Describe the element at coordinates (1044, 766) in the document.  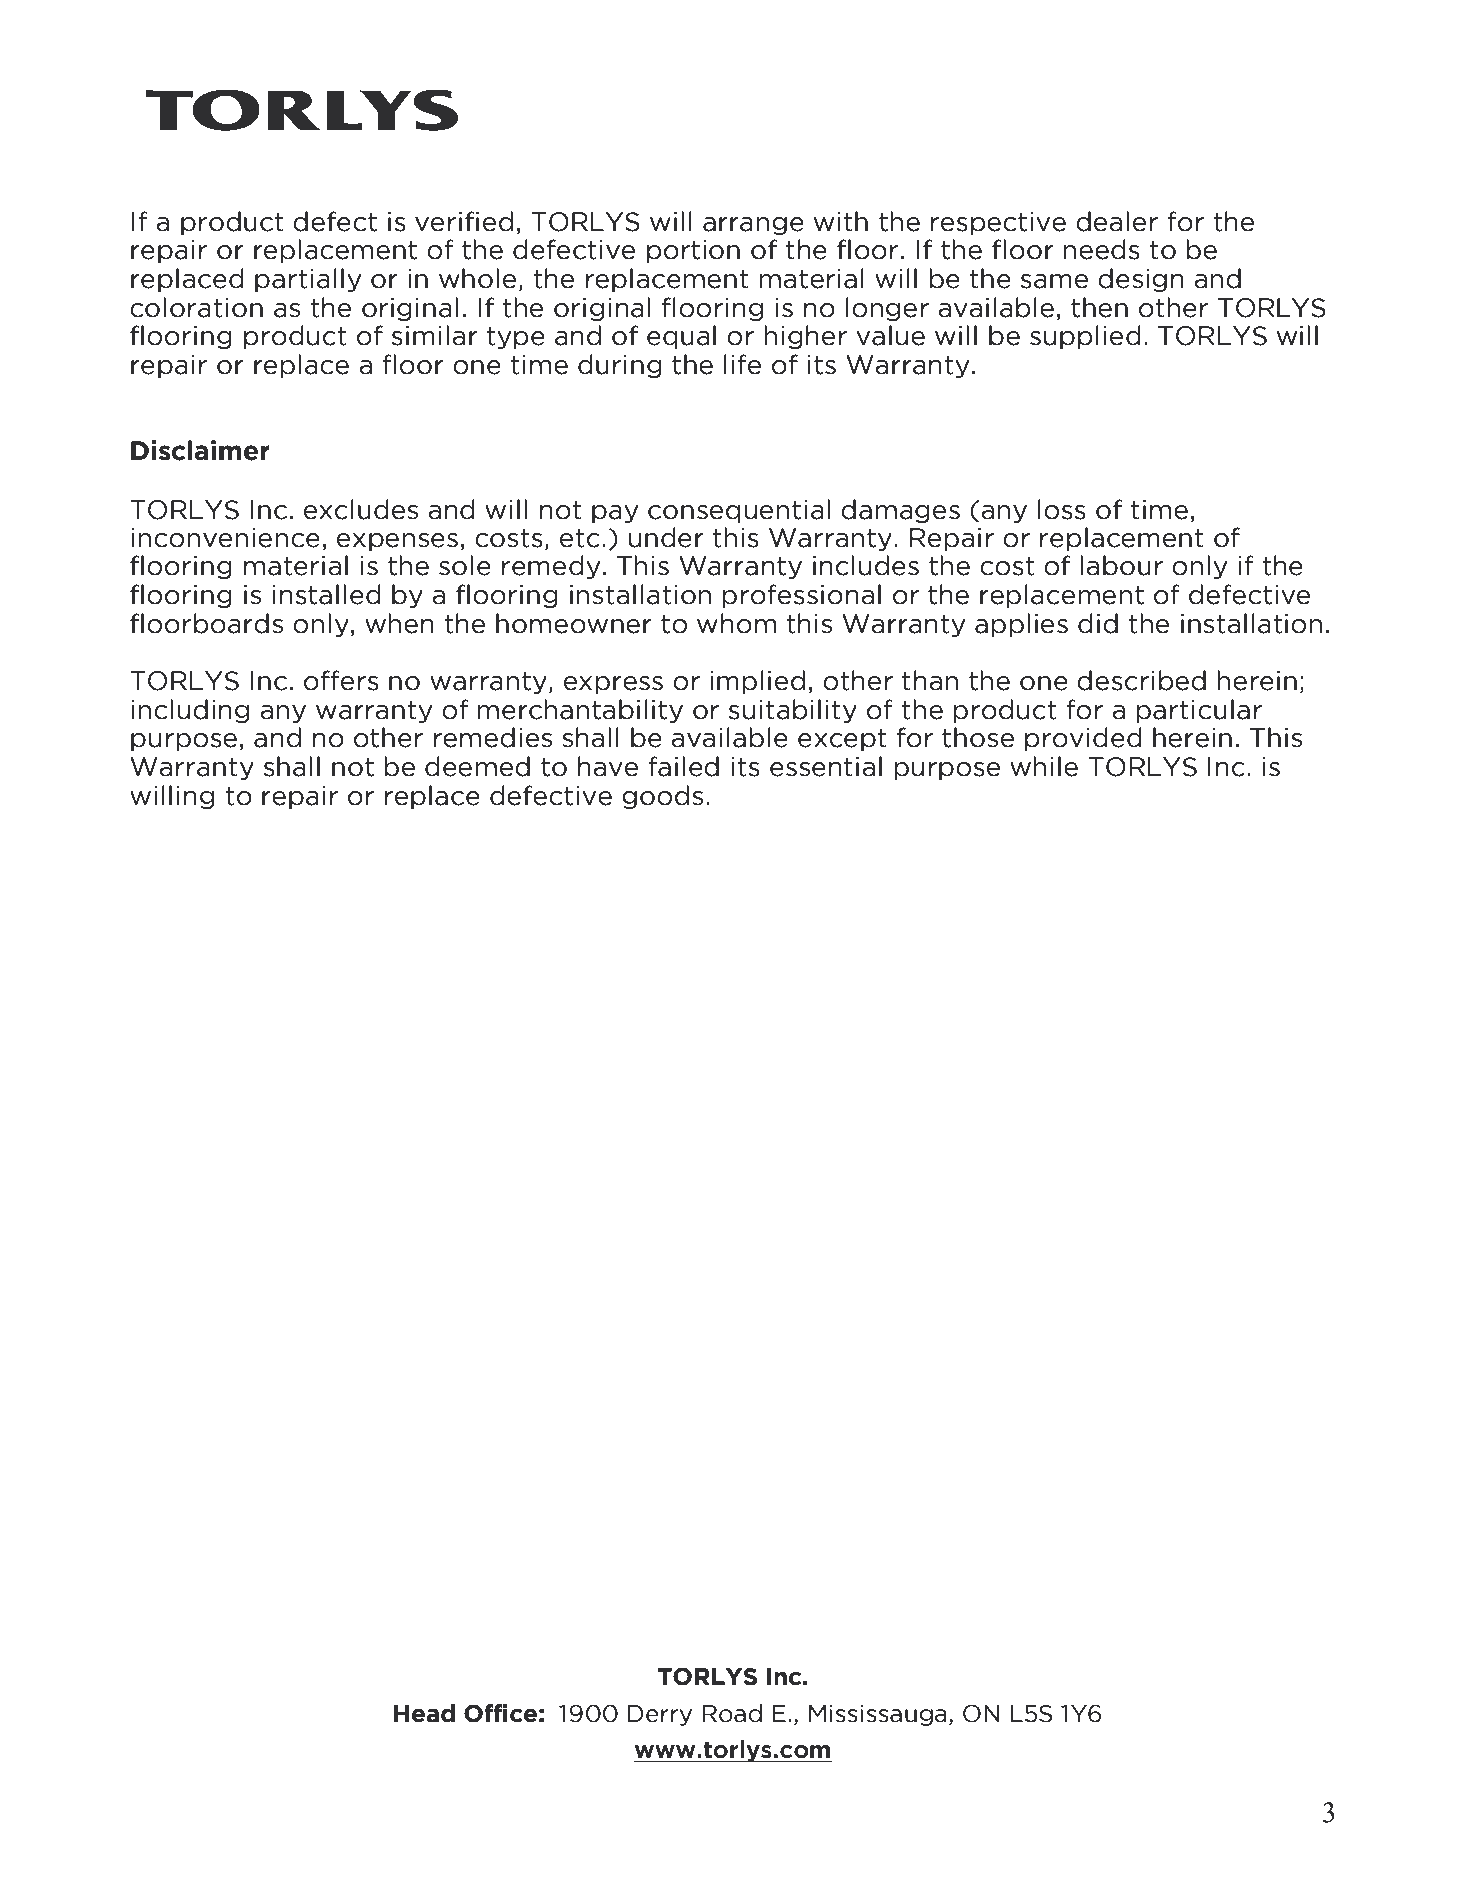
I see `while` at that location.
